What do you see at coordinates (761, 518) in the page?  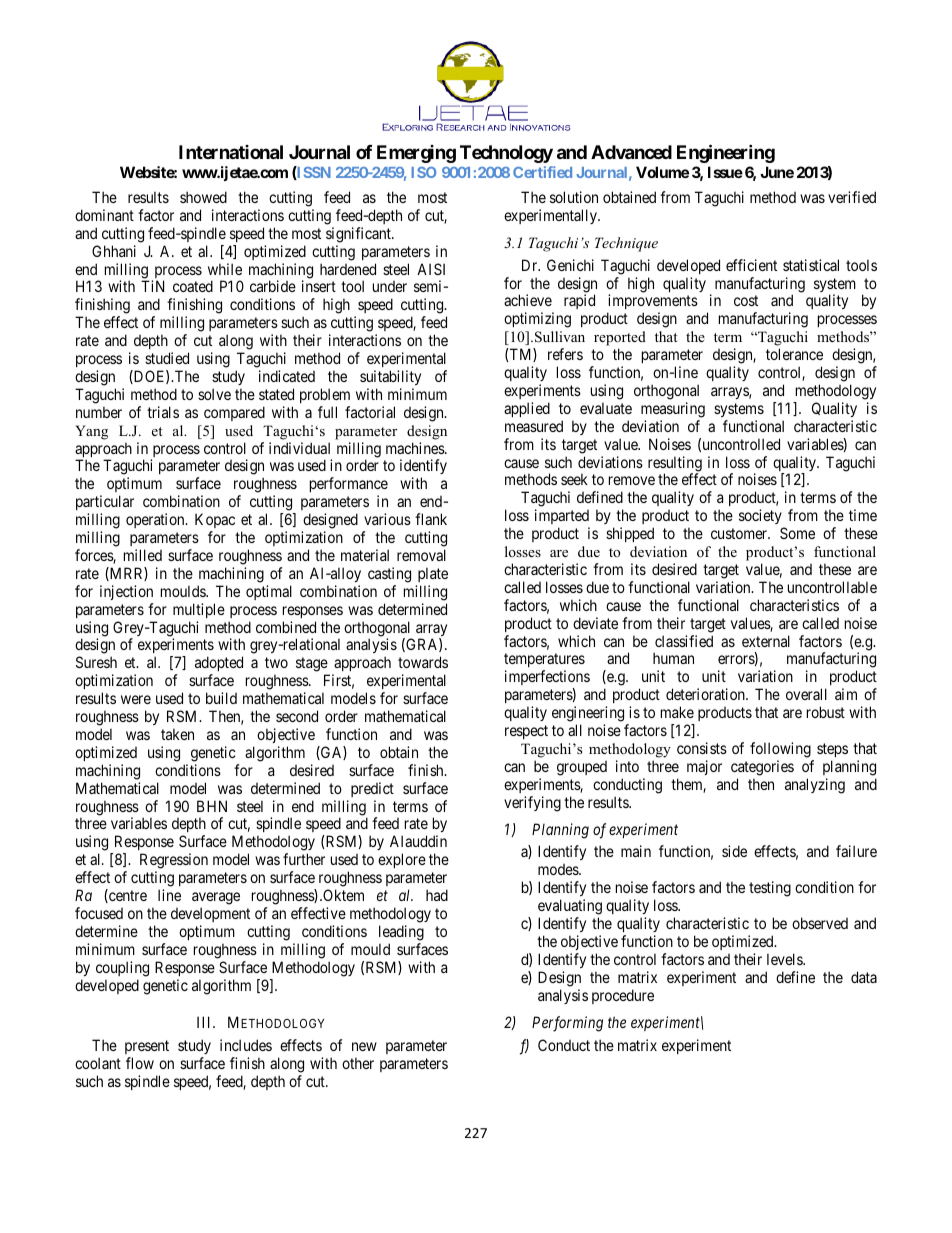 I see `society` at bounding box center [761, 518].
